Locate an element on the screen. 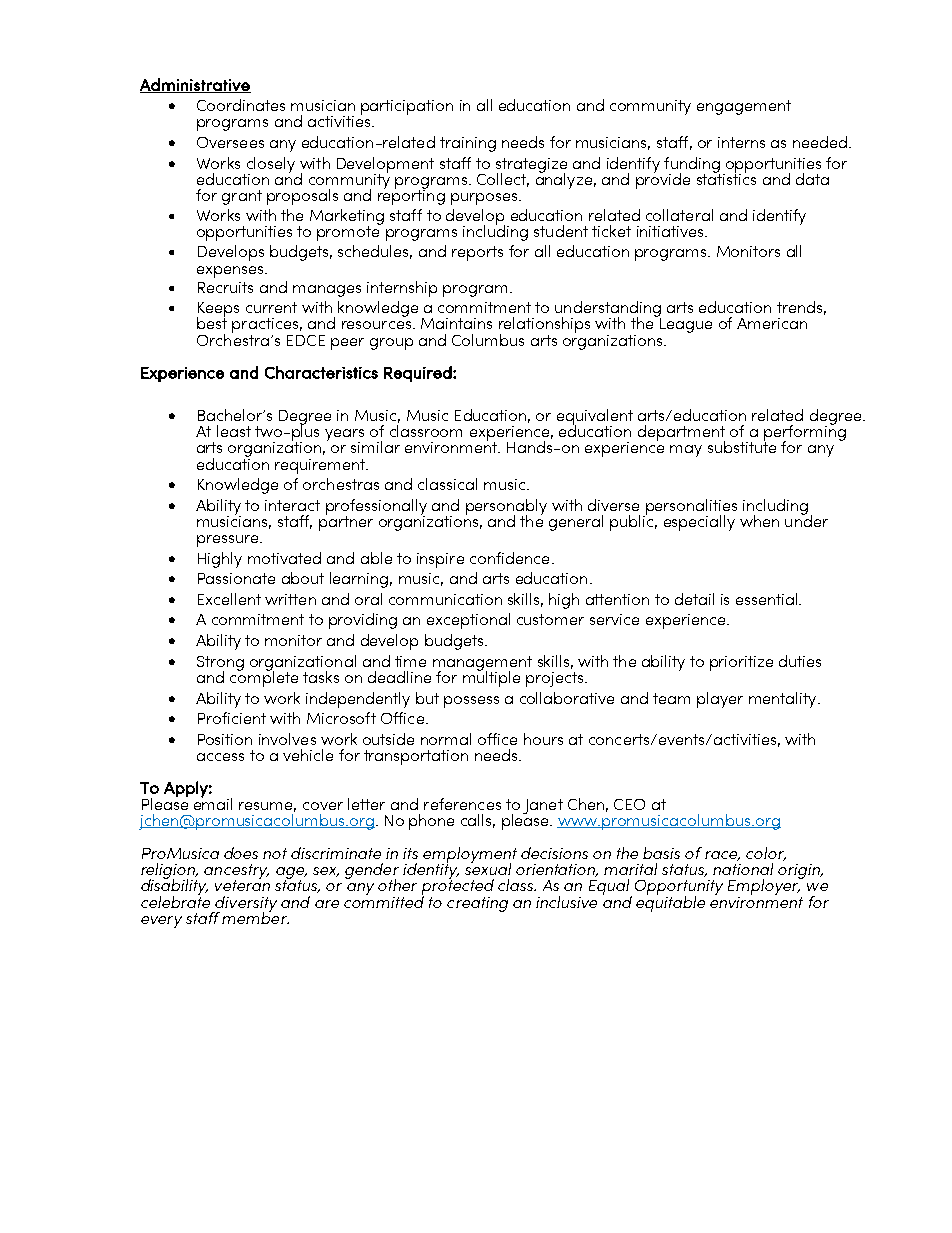 This screenshot has height=1233, width=952. Coordinates is located at coordinates (241, 105).
